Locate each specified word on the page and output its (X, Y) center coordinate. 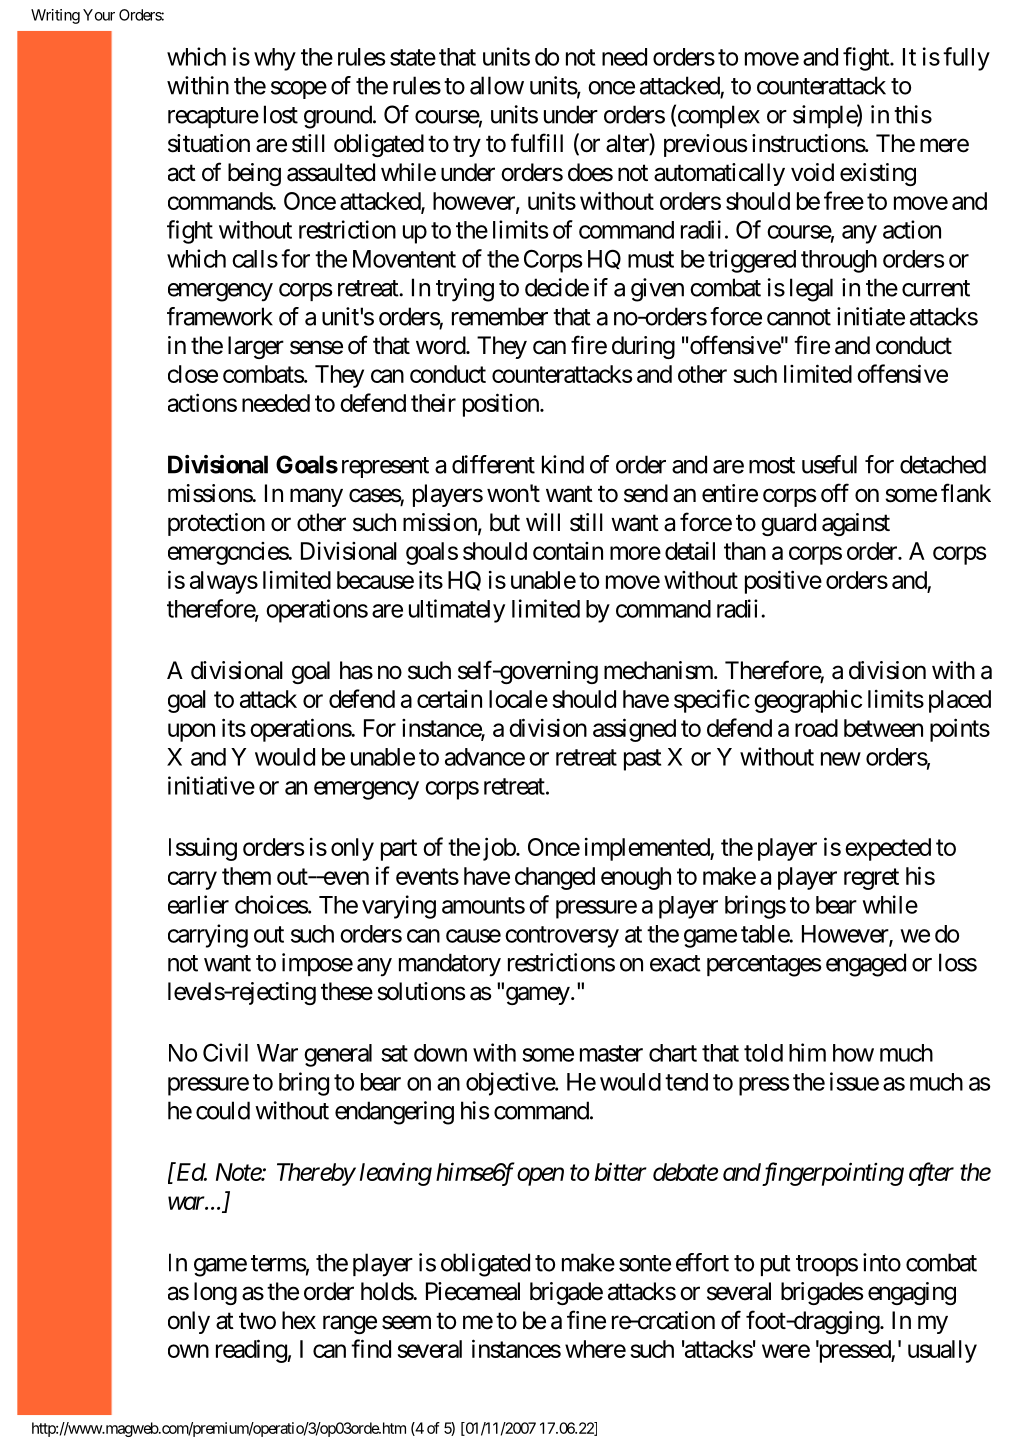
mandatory (450, 965)
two (257, 1321)
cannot (799, 317)
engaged (866, 965)
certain (449, 699)
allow (497, 85)
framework (220, 316)
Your (99, 15)
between (883, 728)
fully (966, 59)
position (502, 405)
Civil (225, 1052)
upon (191, 732)
